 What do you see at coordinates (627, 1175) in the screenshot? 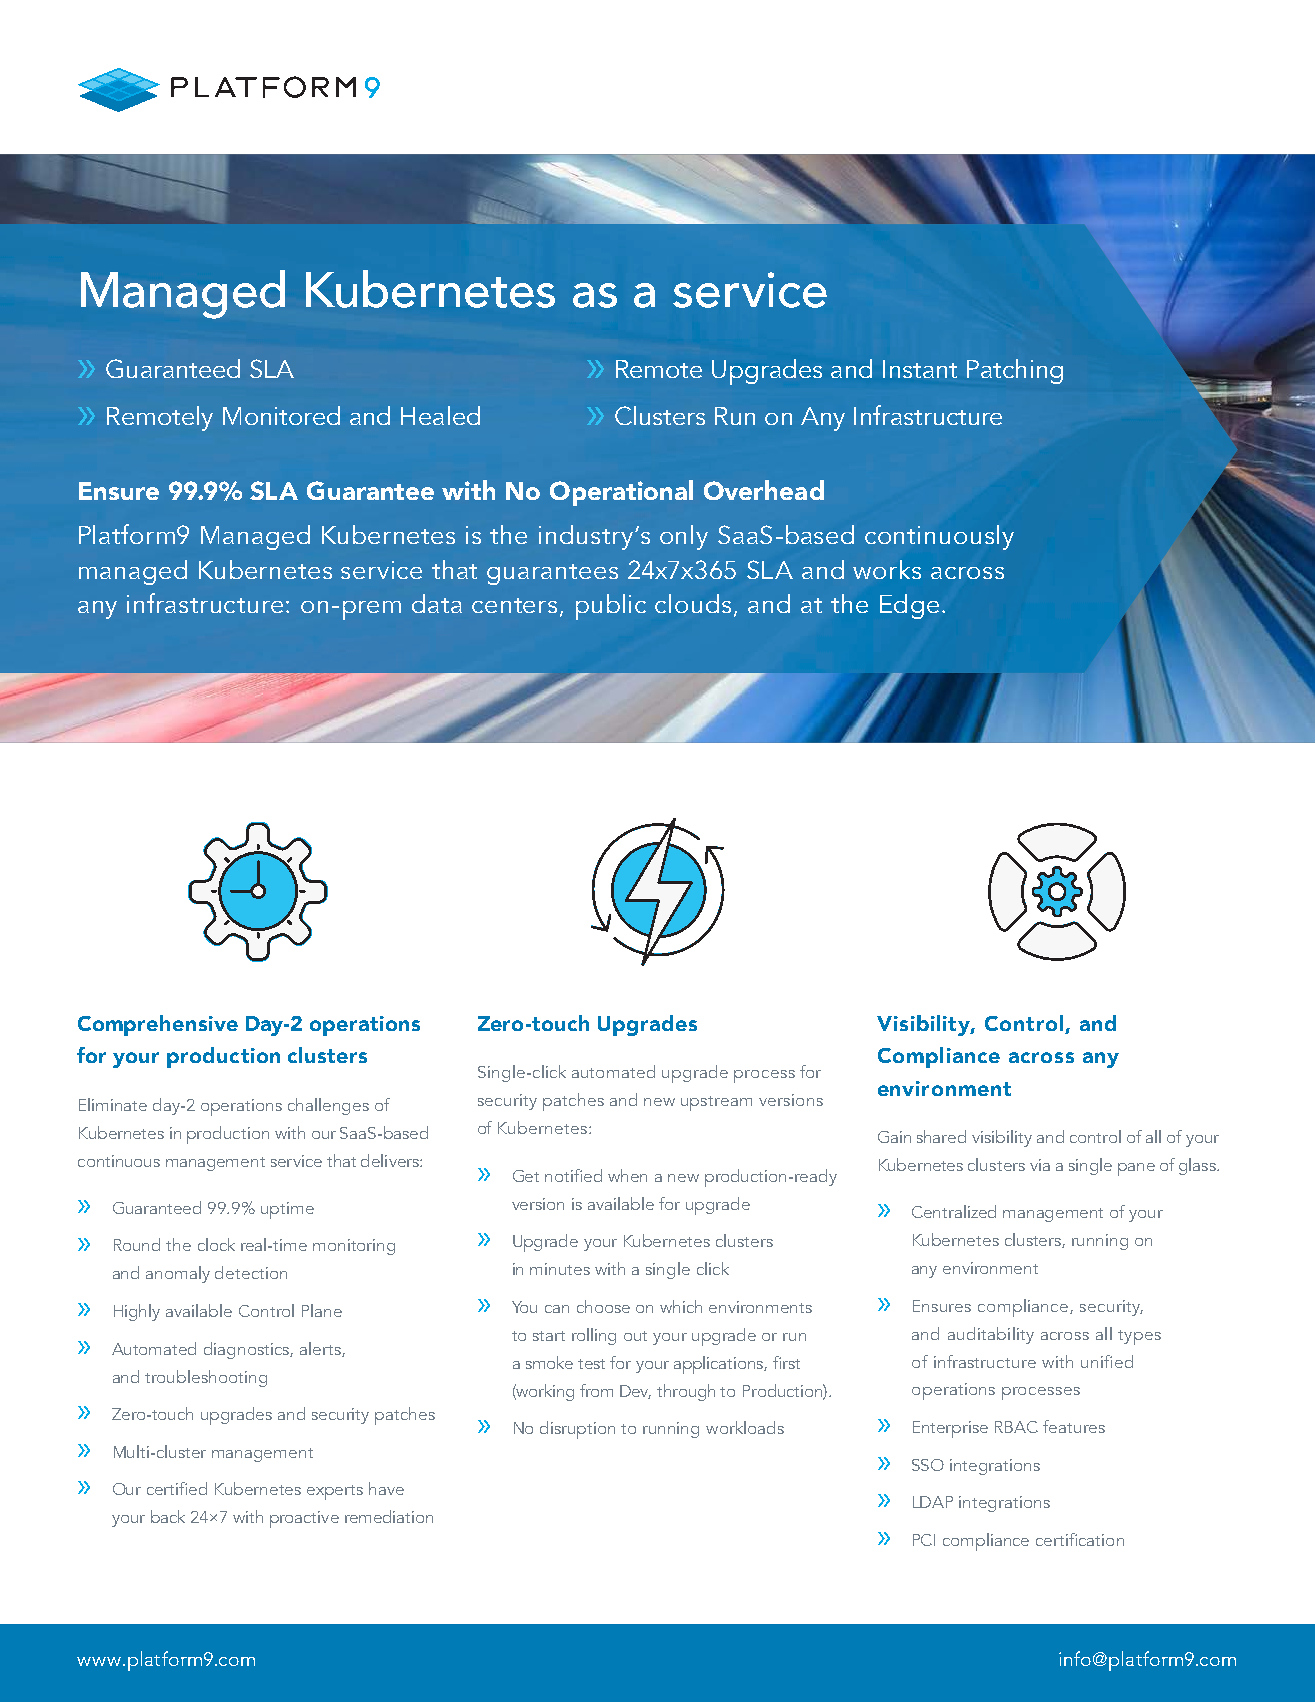
I see `when` at bounding box center [627, 1175].
